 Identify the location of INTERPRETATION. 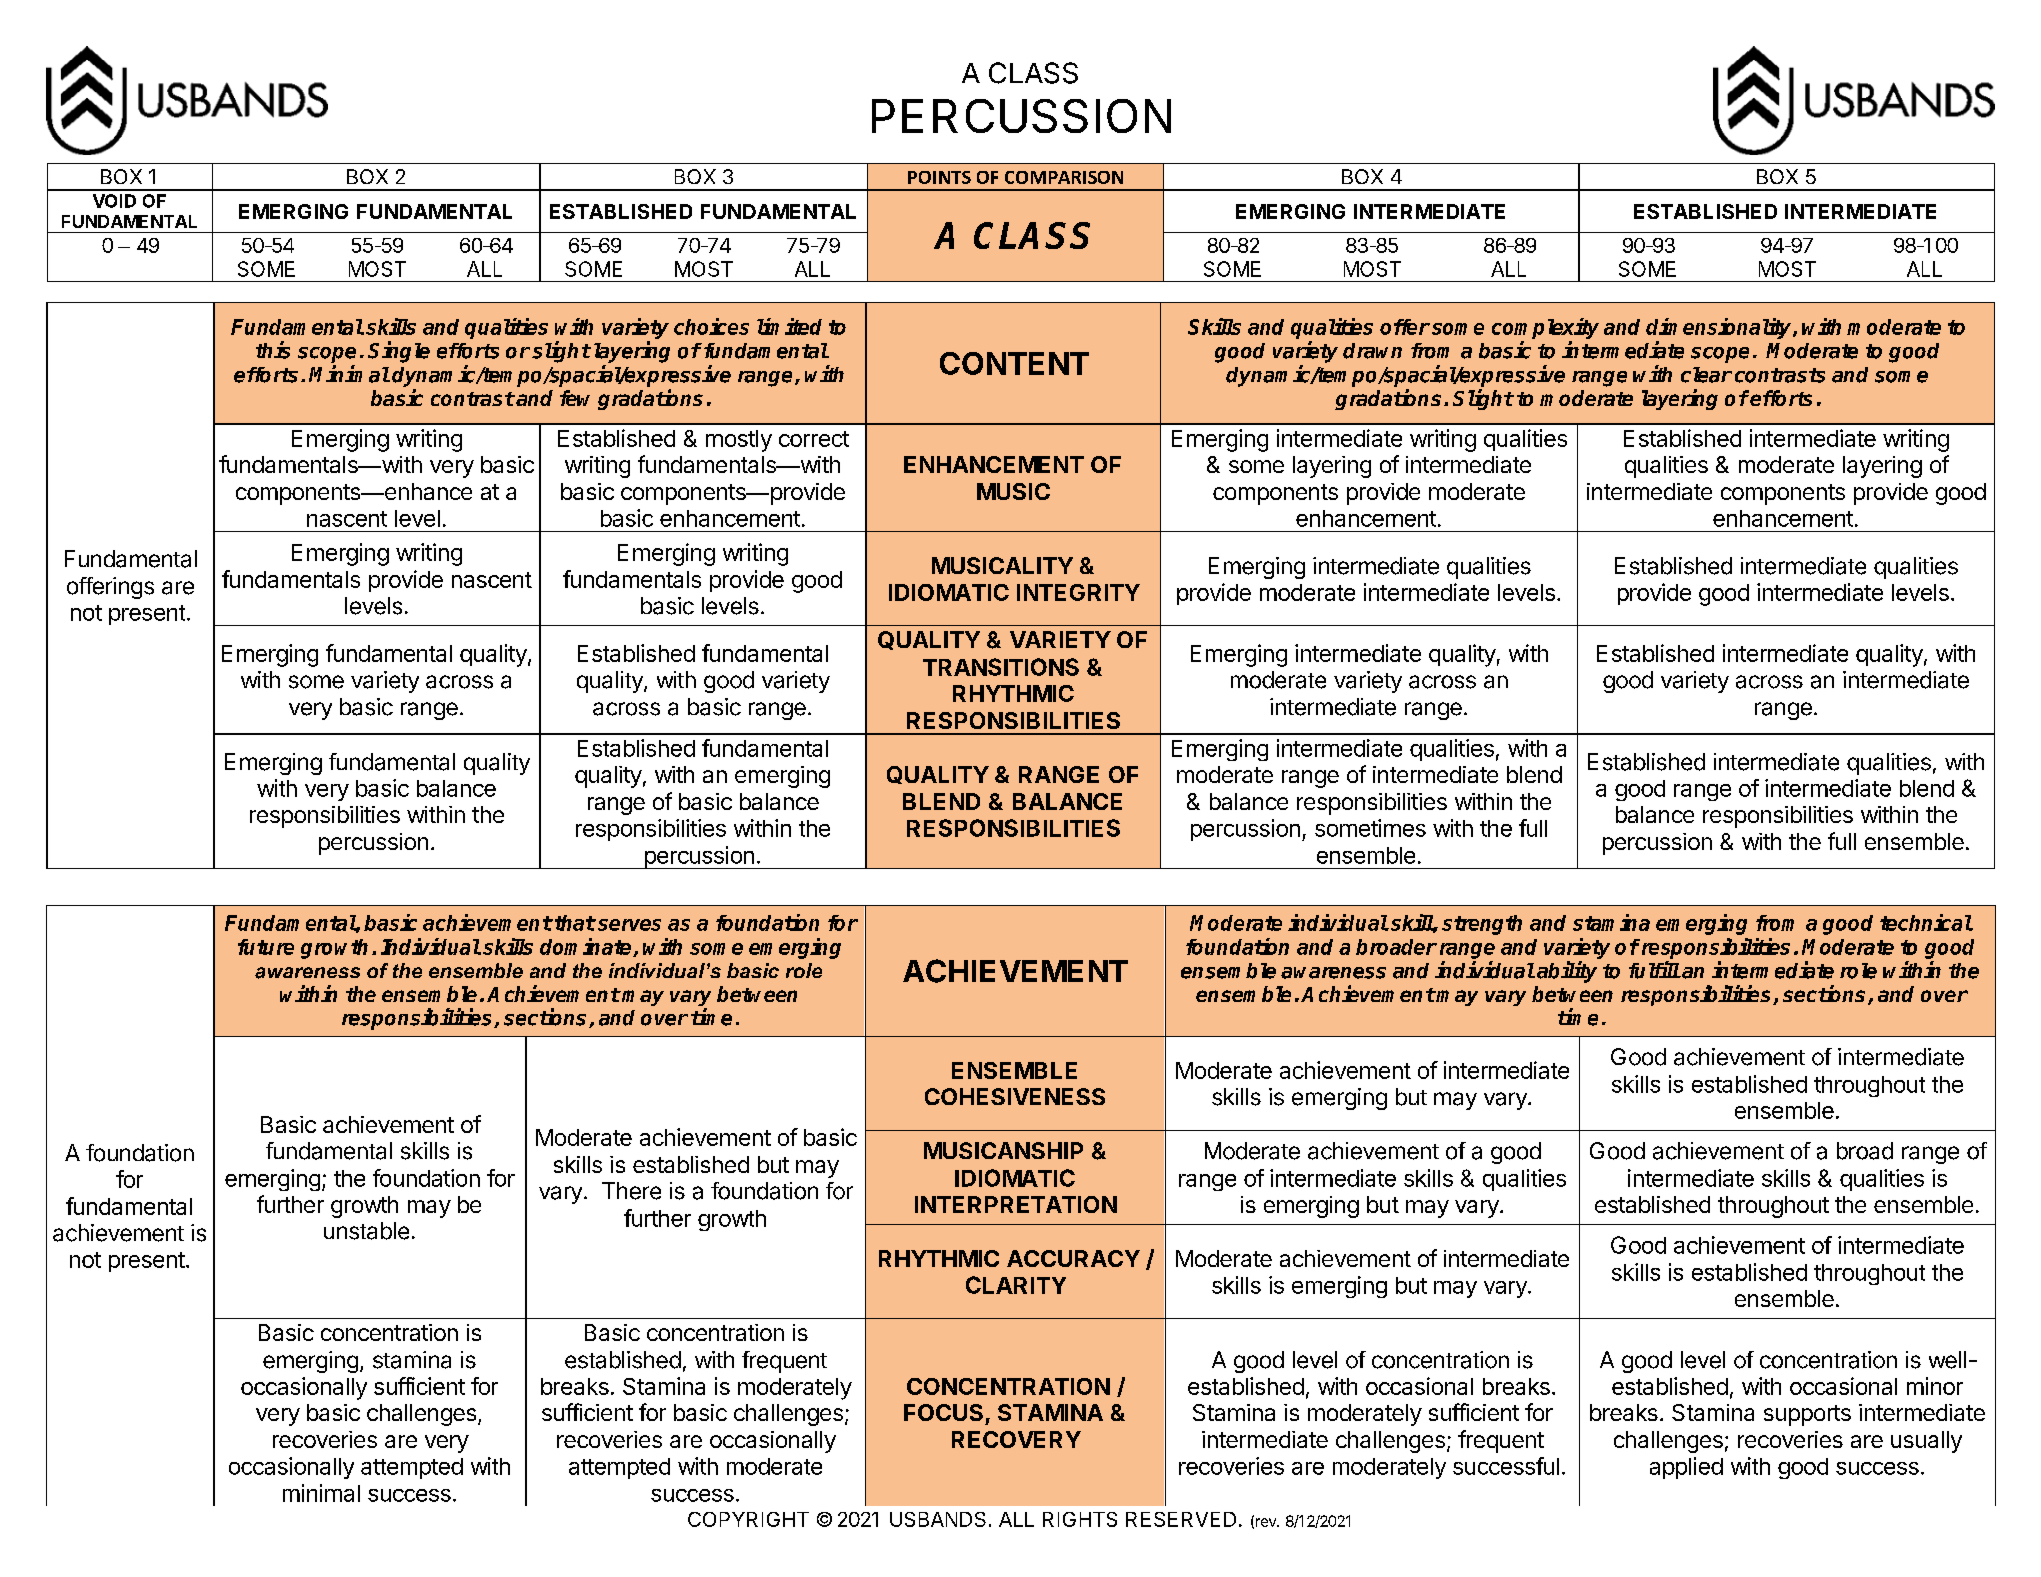
(1016, 1204).
